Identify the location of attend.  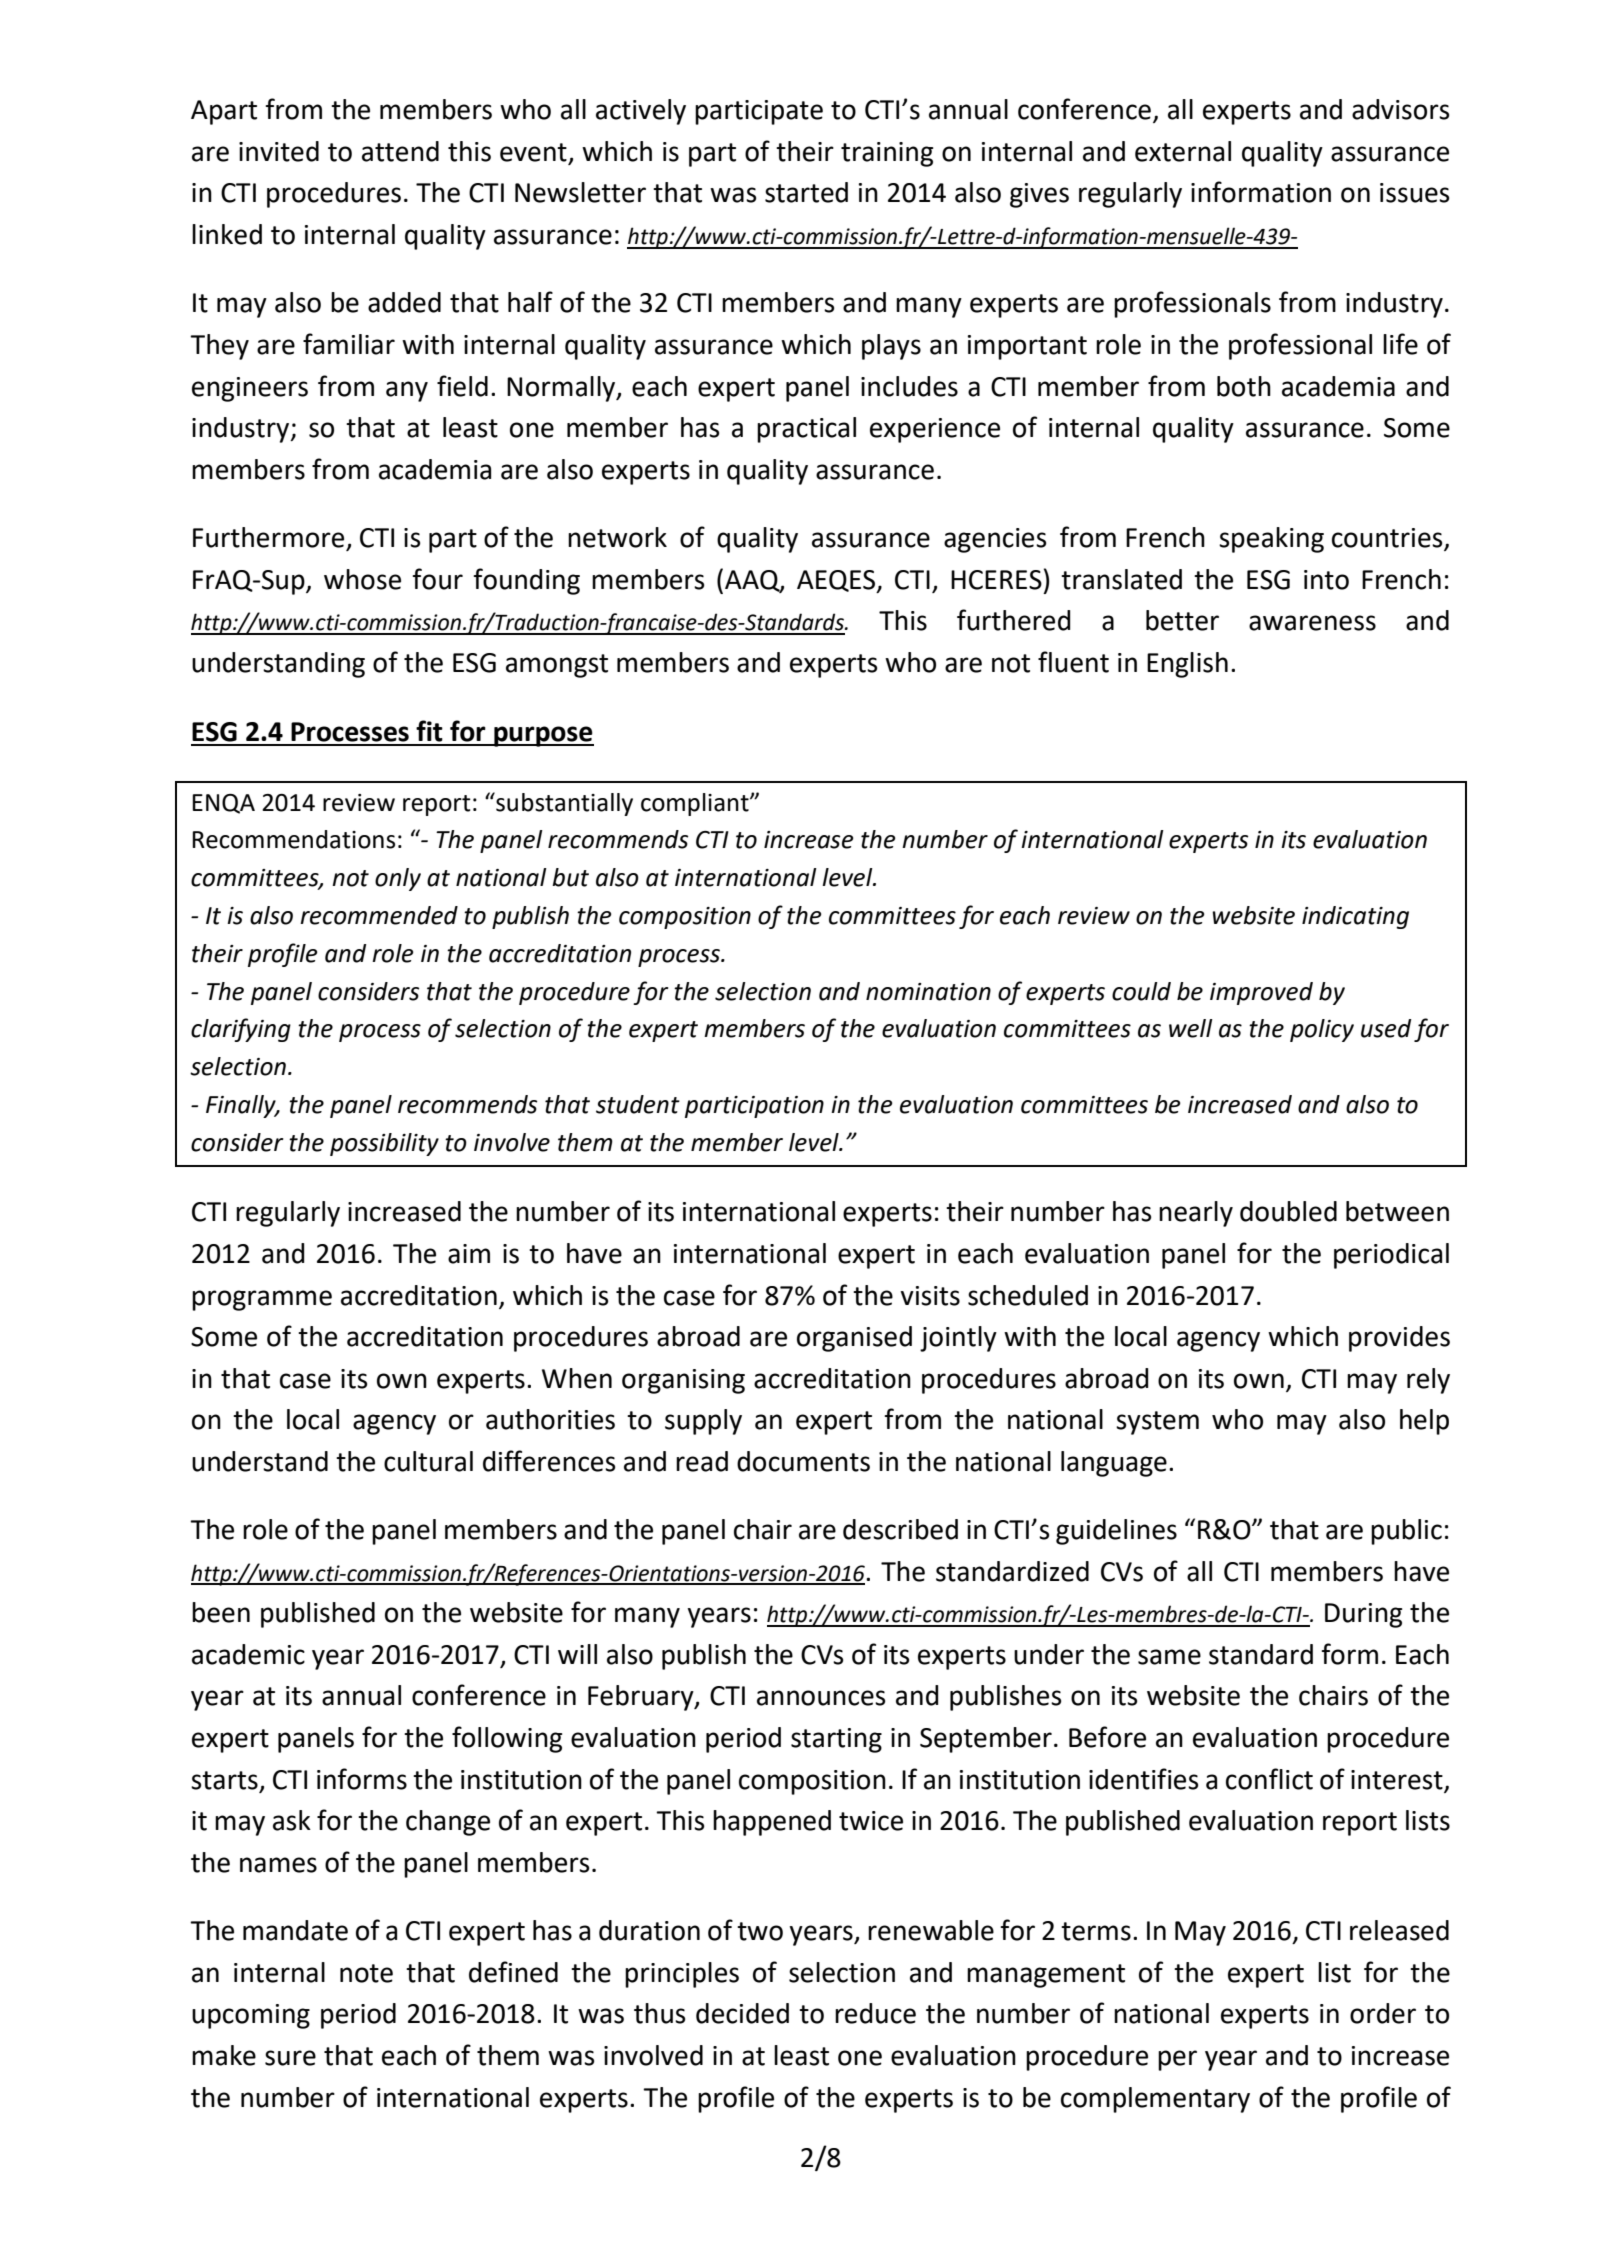
(400, 151).
